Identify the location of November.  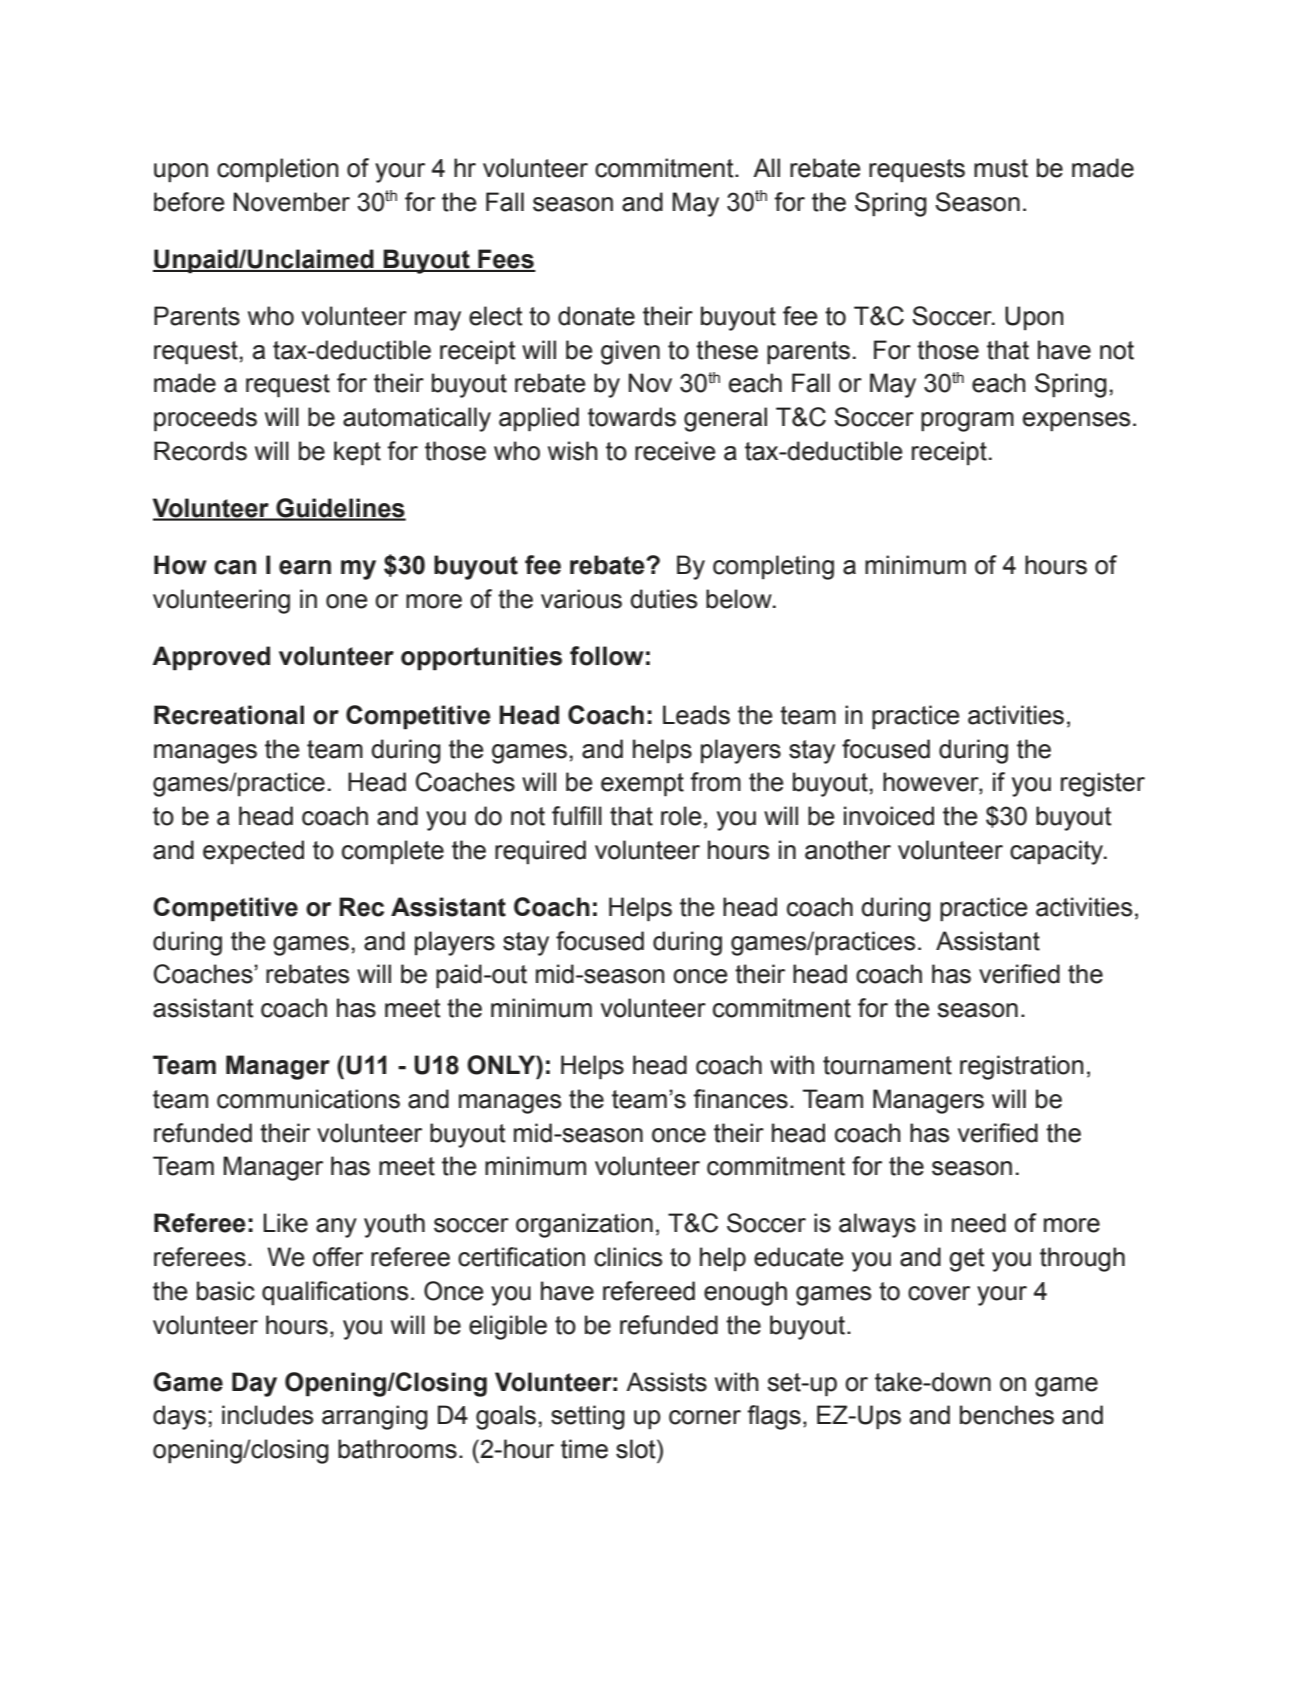
(292, 202).
